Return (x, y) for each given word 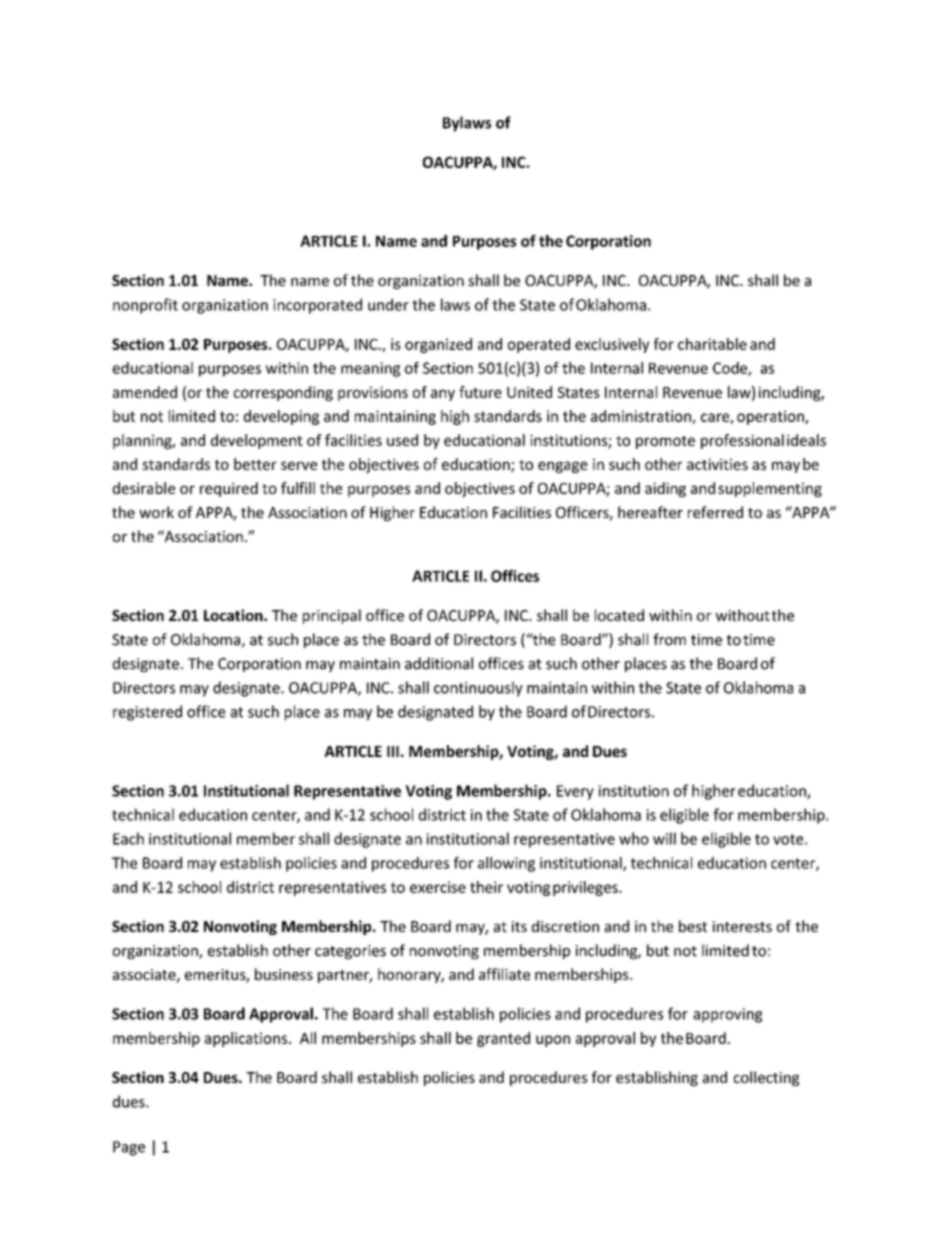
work (156, 512)
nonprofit (145, 306)
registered (147, 713)
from (669, 639)
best (693, 926)
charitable (712, 344)
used (402, 440)
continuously (478, 689)
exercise (438, 887)
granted (503, 1039)
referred (715, 512)
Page (129, 1148)
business (284, 974)
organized (438, 345)
